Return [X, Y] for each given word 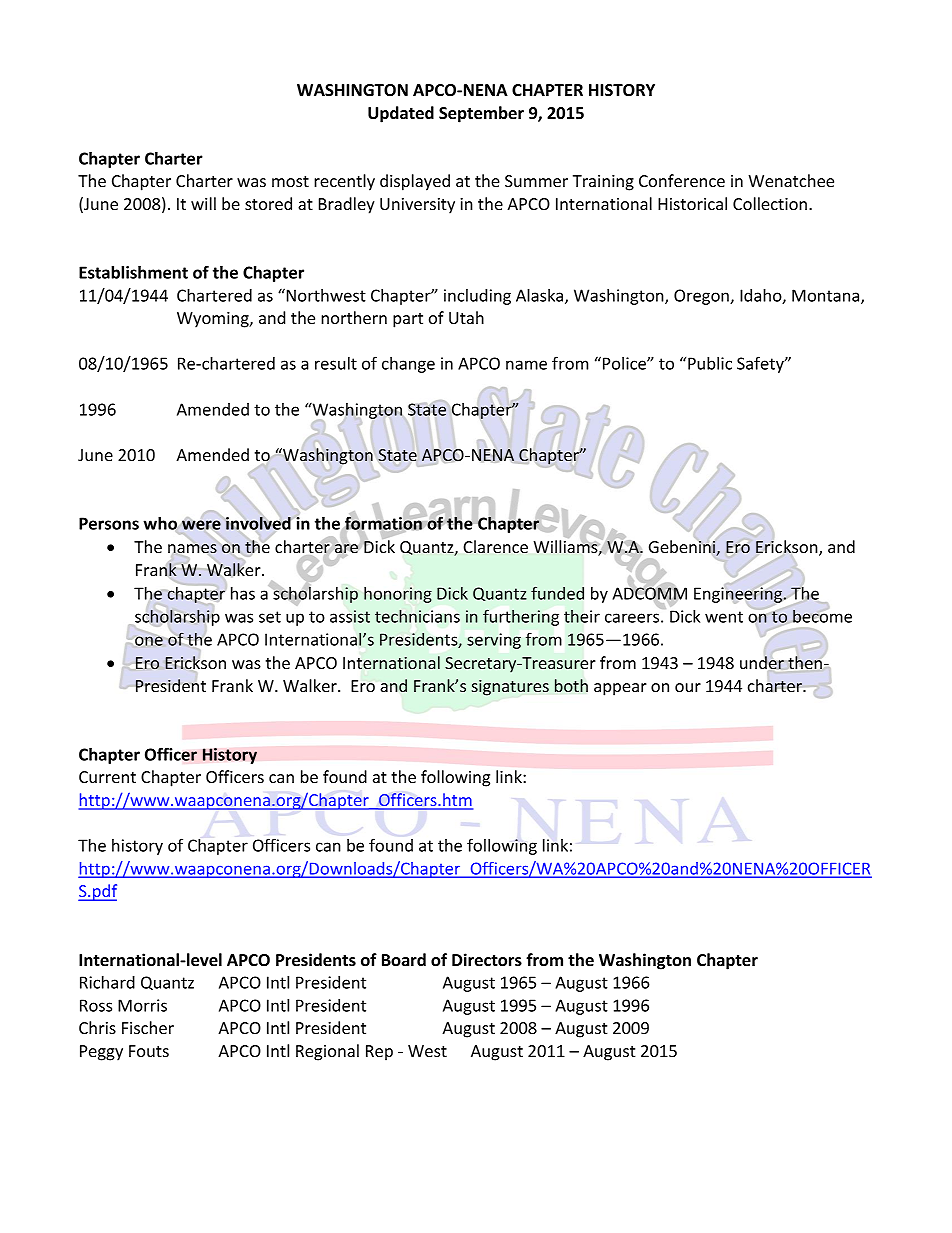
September [481, 114]
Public [710, 363]
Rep [379, 1053]
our [688, 687]
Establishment [133, 272]
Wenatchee [791, 180]
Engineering [739, 595]
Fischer [148, 1027]
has [243, 593]
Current [107, 777]
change [408, 365]
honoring [398, 595]
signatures [510, 688]
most [290, 181]
